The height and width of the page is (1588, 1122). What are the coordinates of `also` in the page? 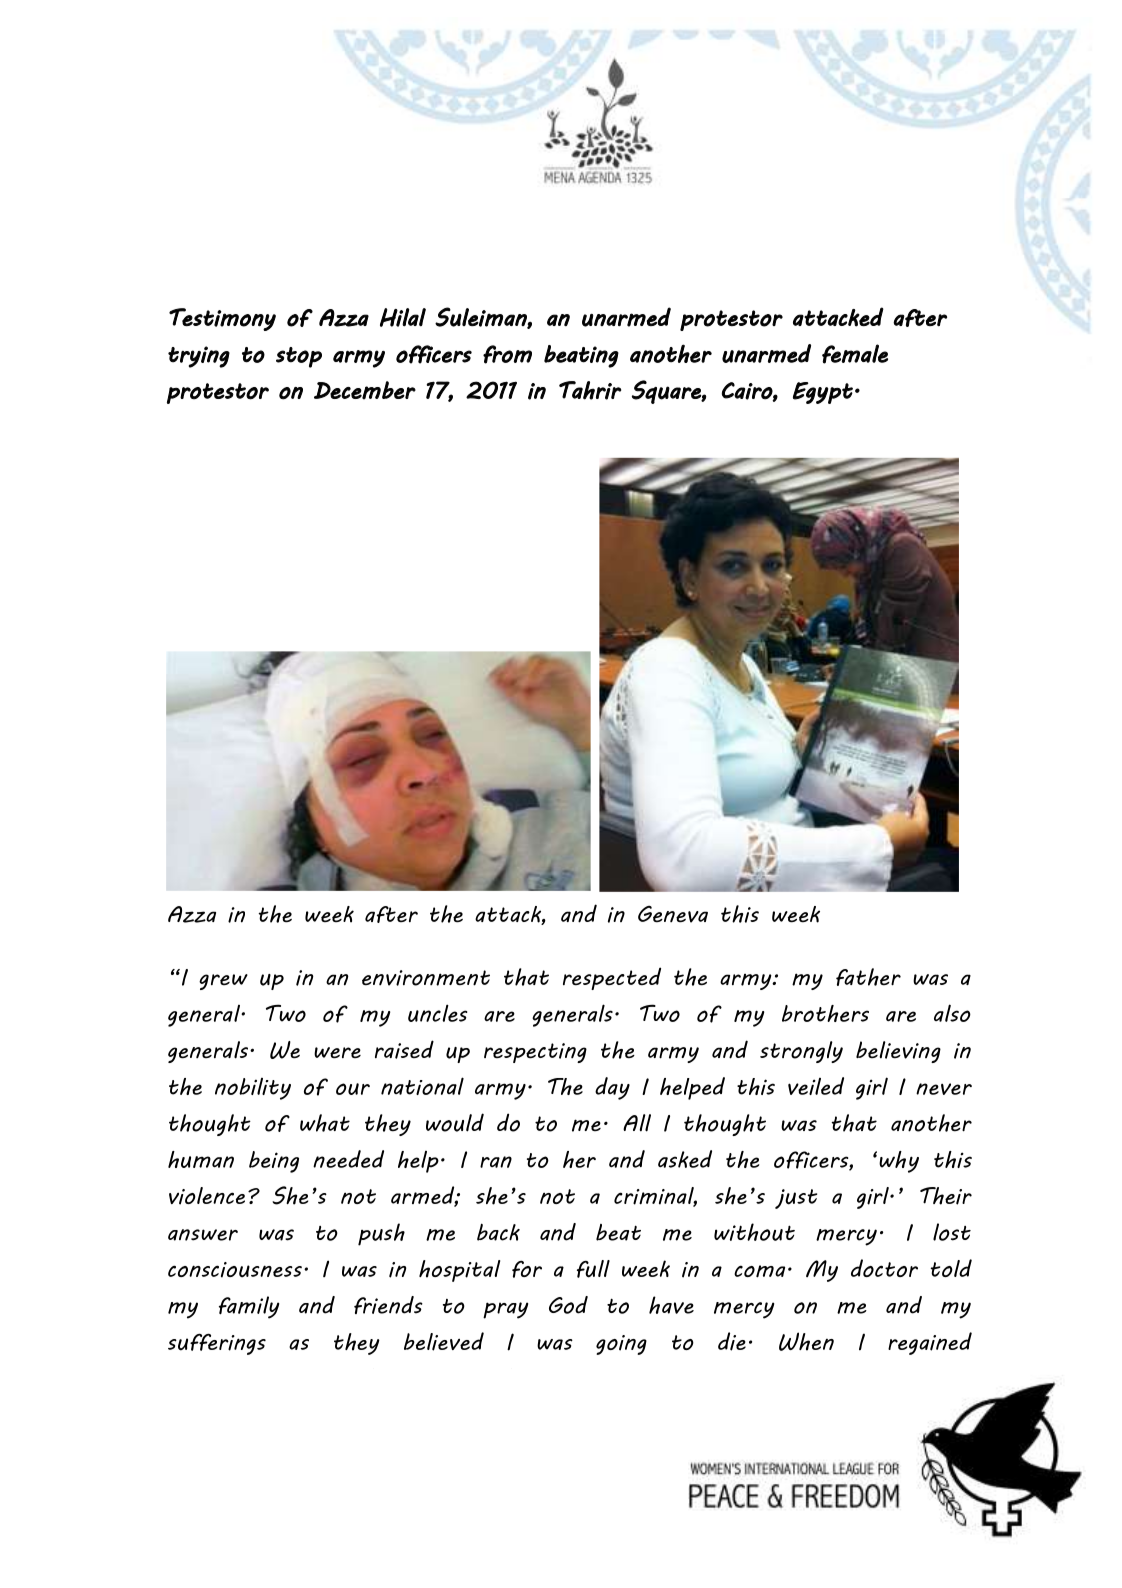 It's located at (952, 1013).
